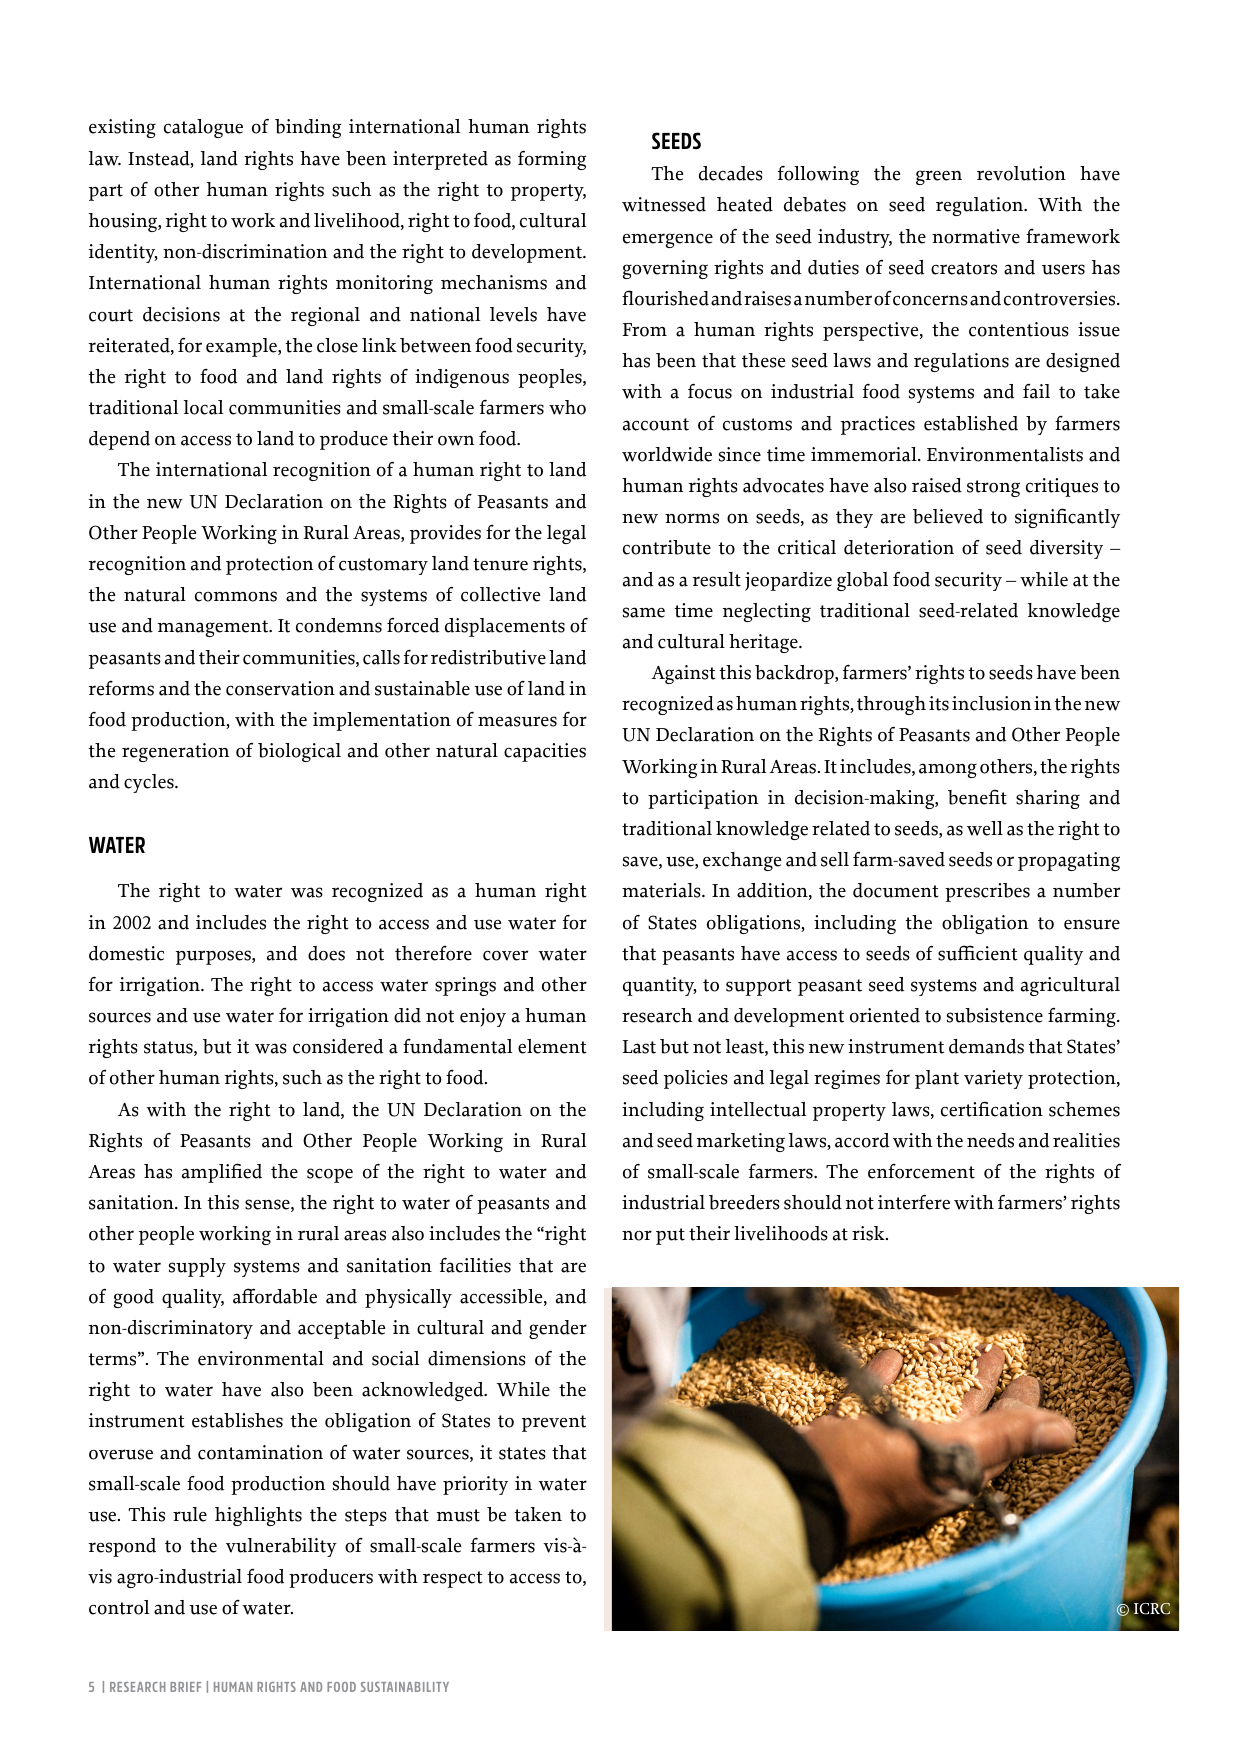 This page has height=1750, width=1238. What do you see at coordinates (987, 892) in the page?
I see `prescribes` at bounding box center [987, 892].
